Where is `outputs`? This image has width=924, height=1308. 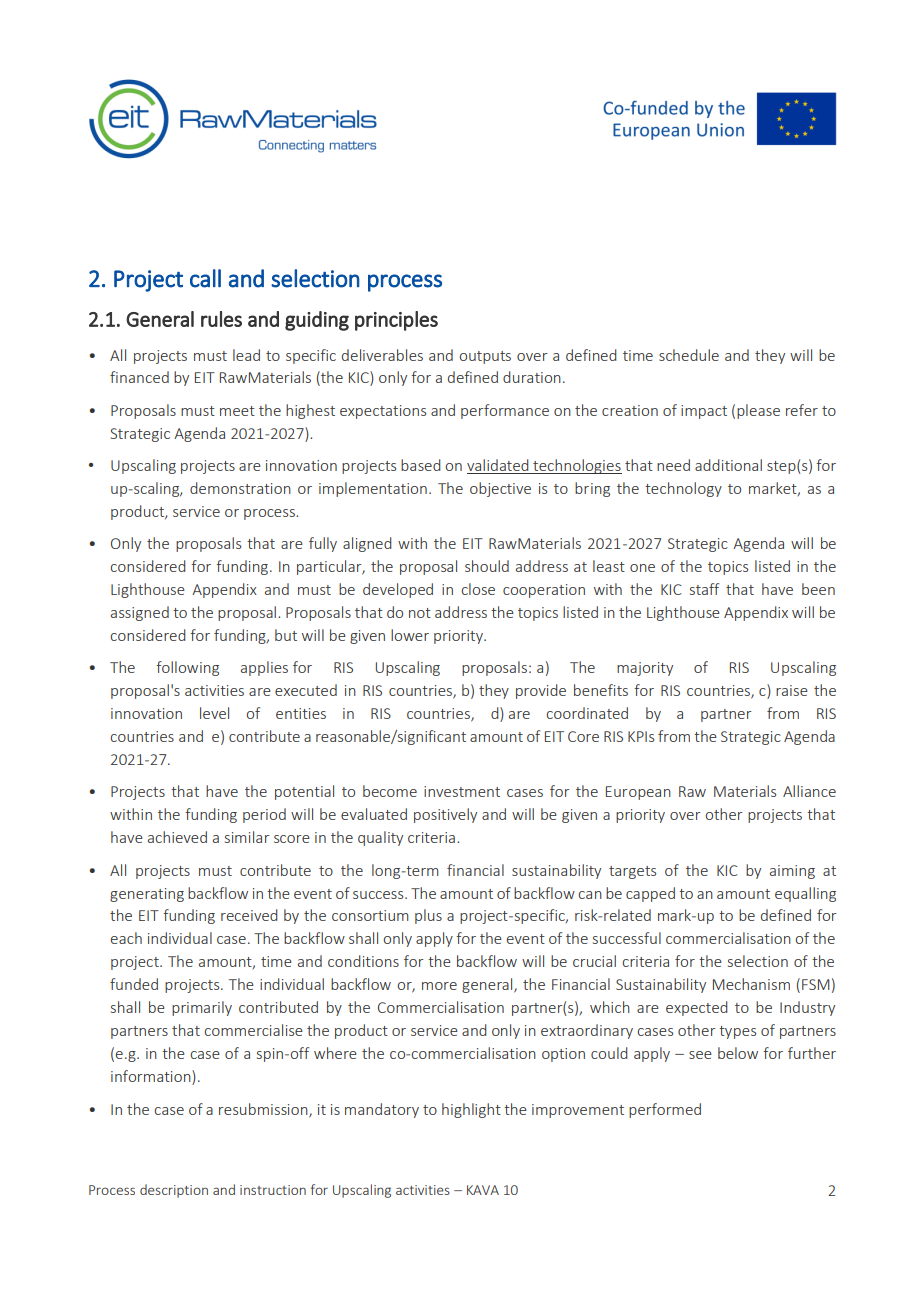 outputs is located at coordinates (485, 357).
